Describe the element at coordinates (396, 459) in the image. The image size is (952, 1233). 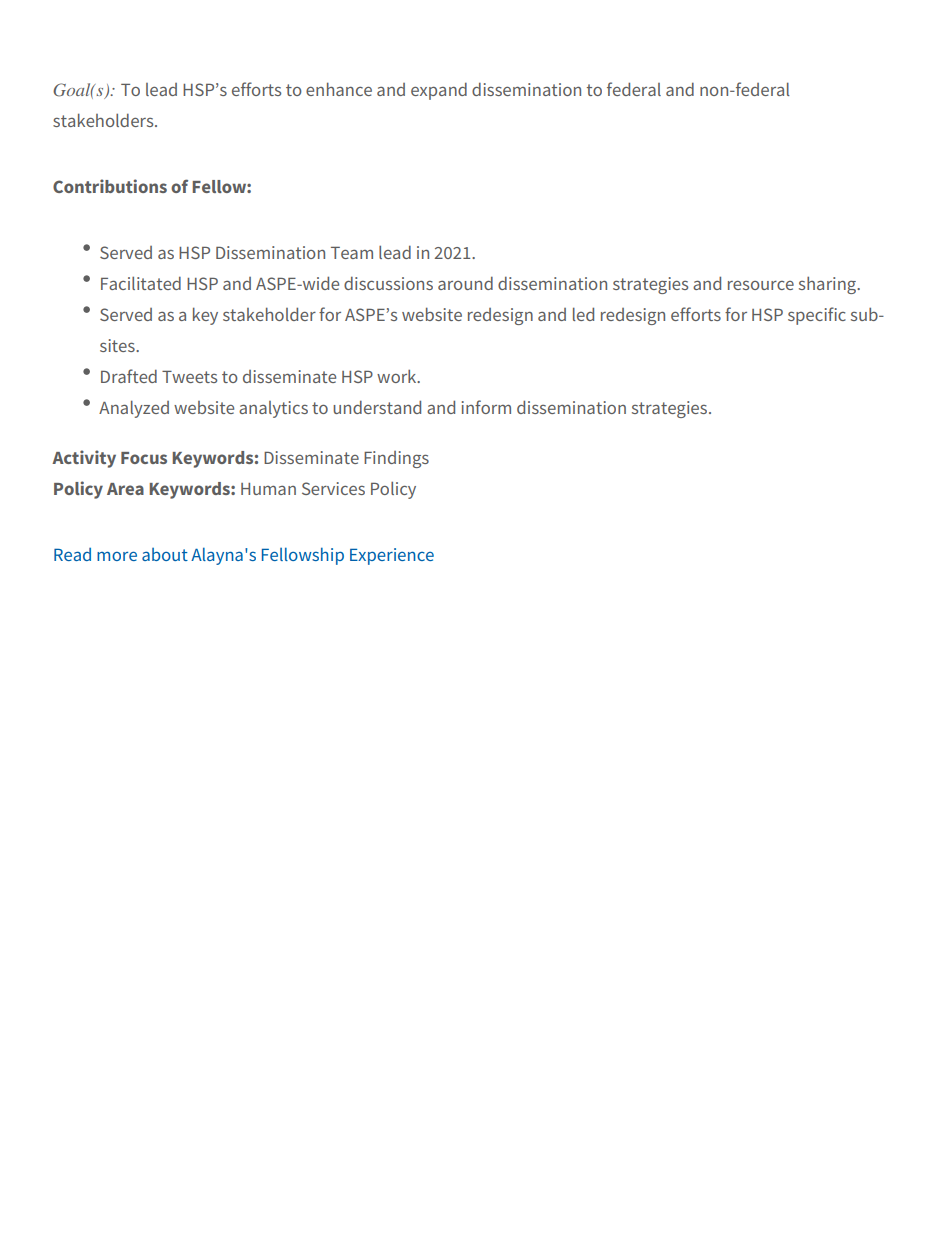
I see `Findings` at that location.
